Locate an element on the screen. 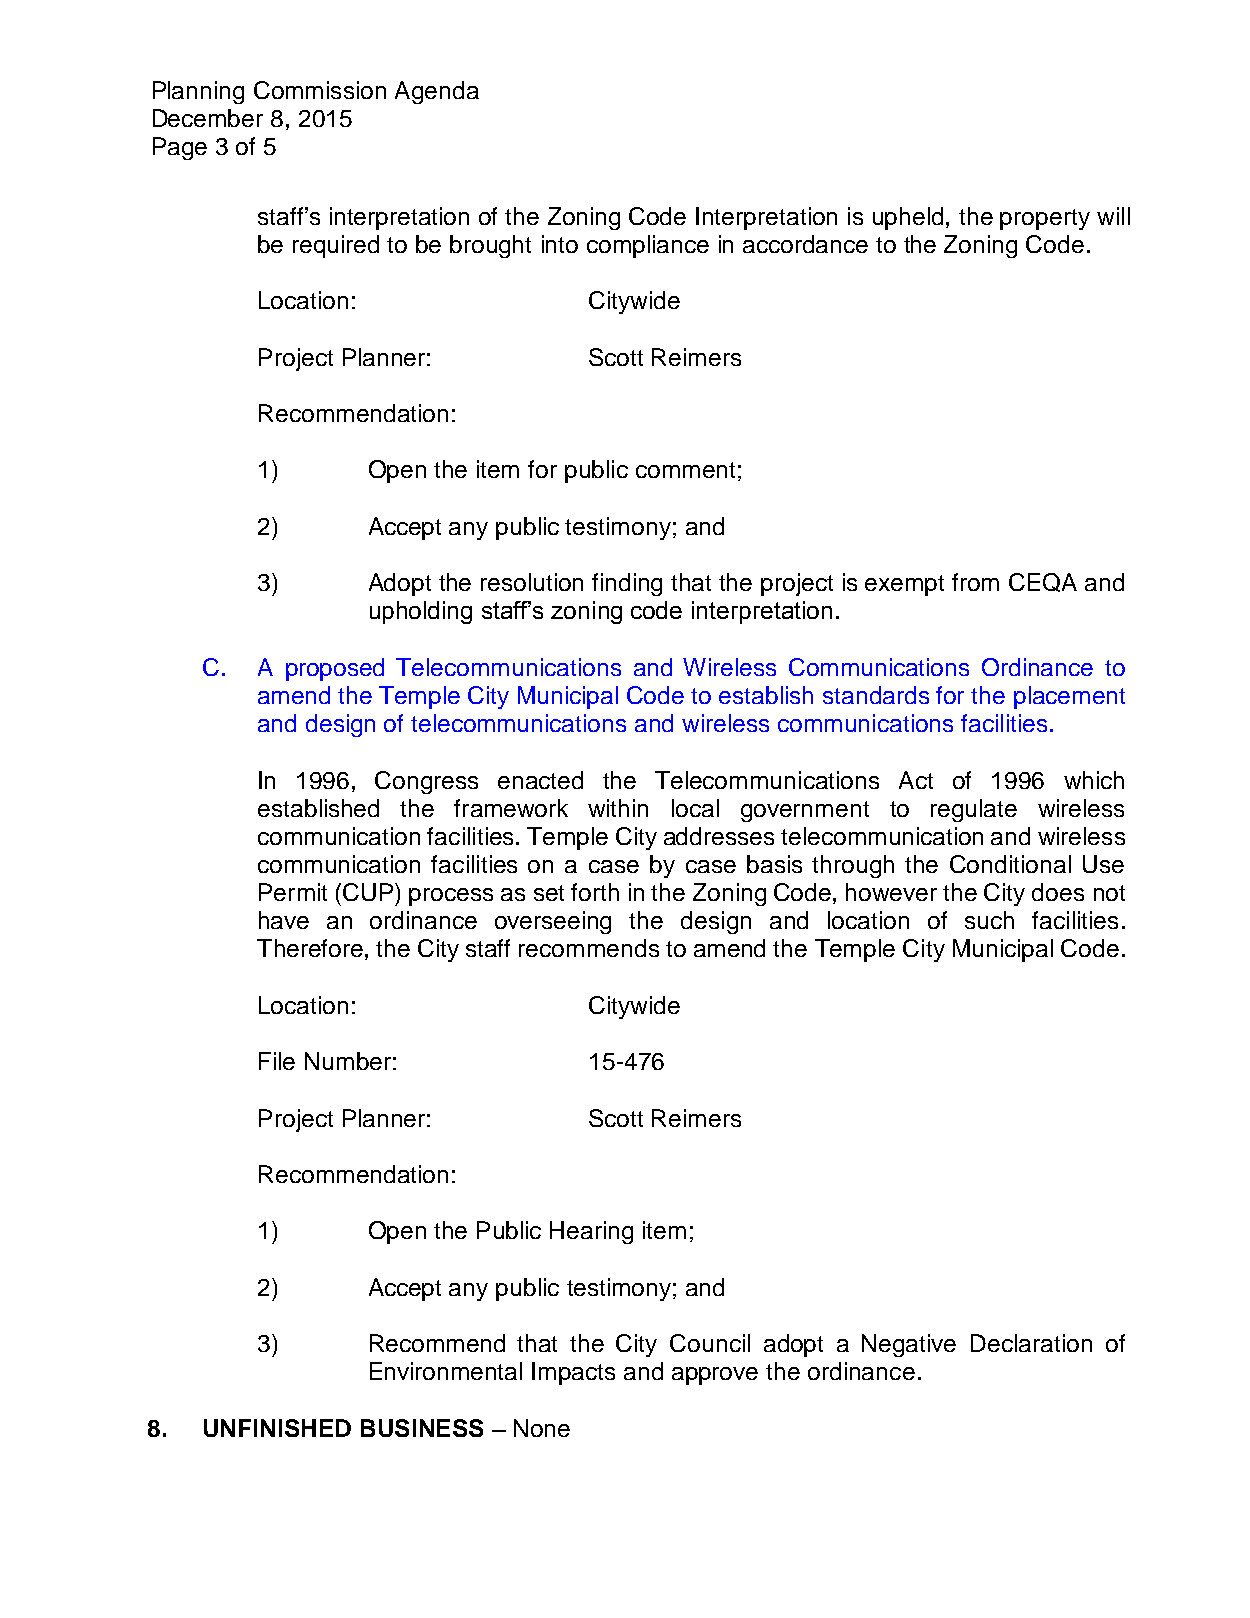 This screenshot has width=1250, height=1618. UNFINISHED is located at coordinates (277, 1428).
